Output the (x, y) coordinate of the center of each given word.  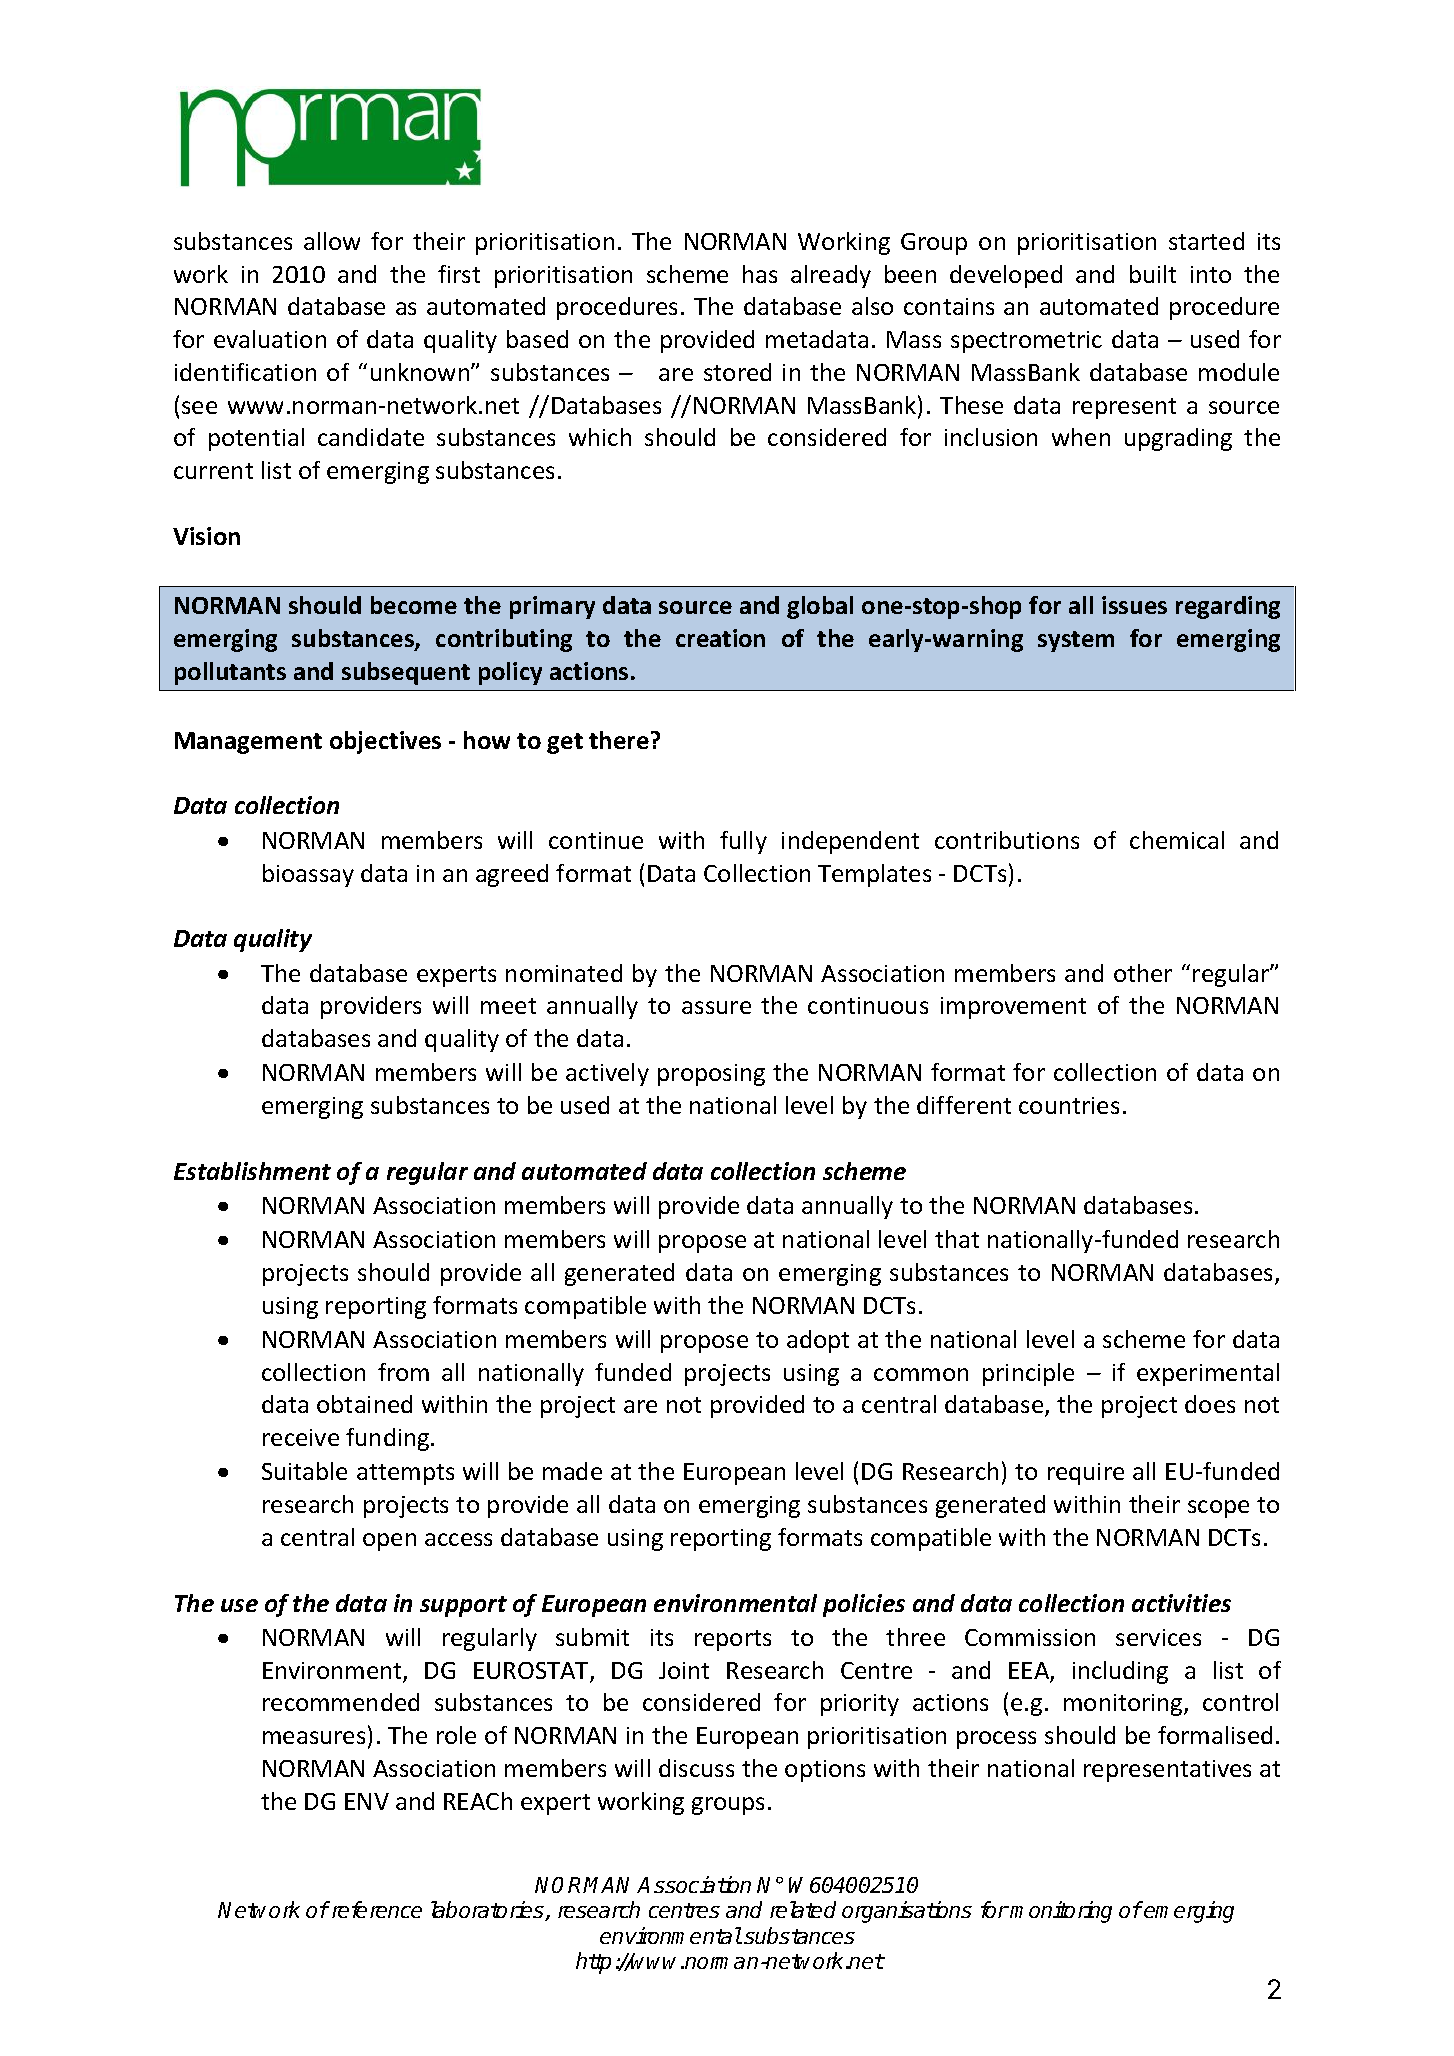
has (760, 274)
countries (1069, 1105)
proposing (711, 1075)
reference (375, 1909)
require (1086, 1474)
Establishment (252, 1171)
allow (332, 241)
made (572, 1471)
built (1153, 274)
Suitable (304, 1471)
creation (720, 638)
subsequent (406, 673)
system (1076, 641)
